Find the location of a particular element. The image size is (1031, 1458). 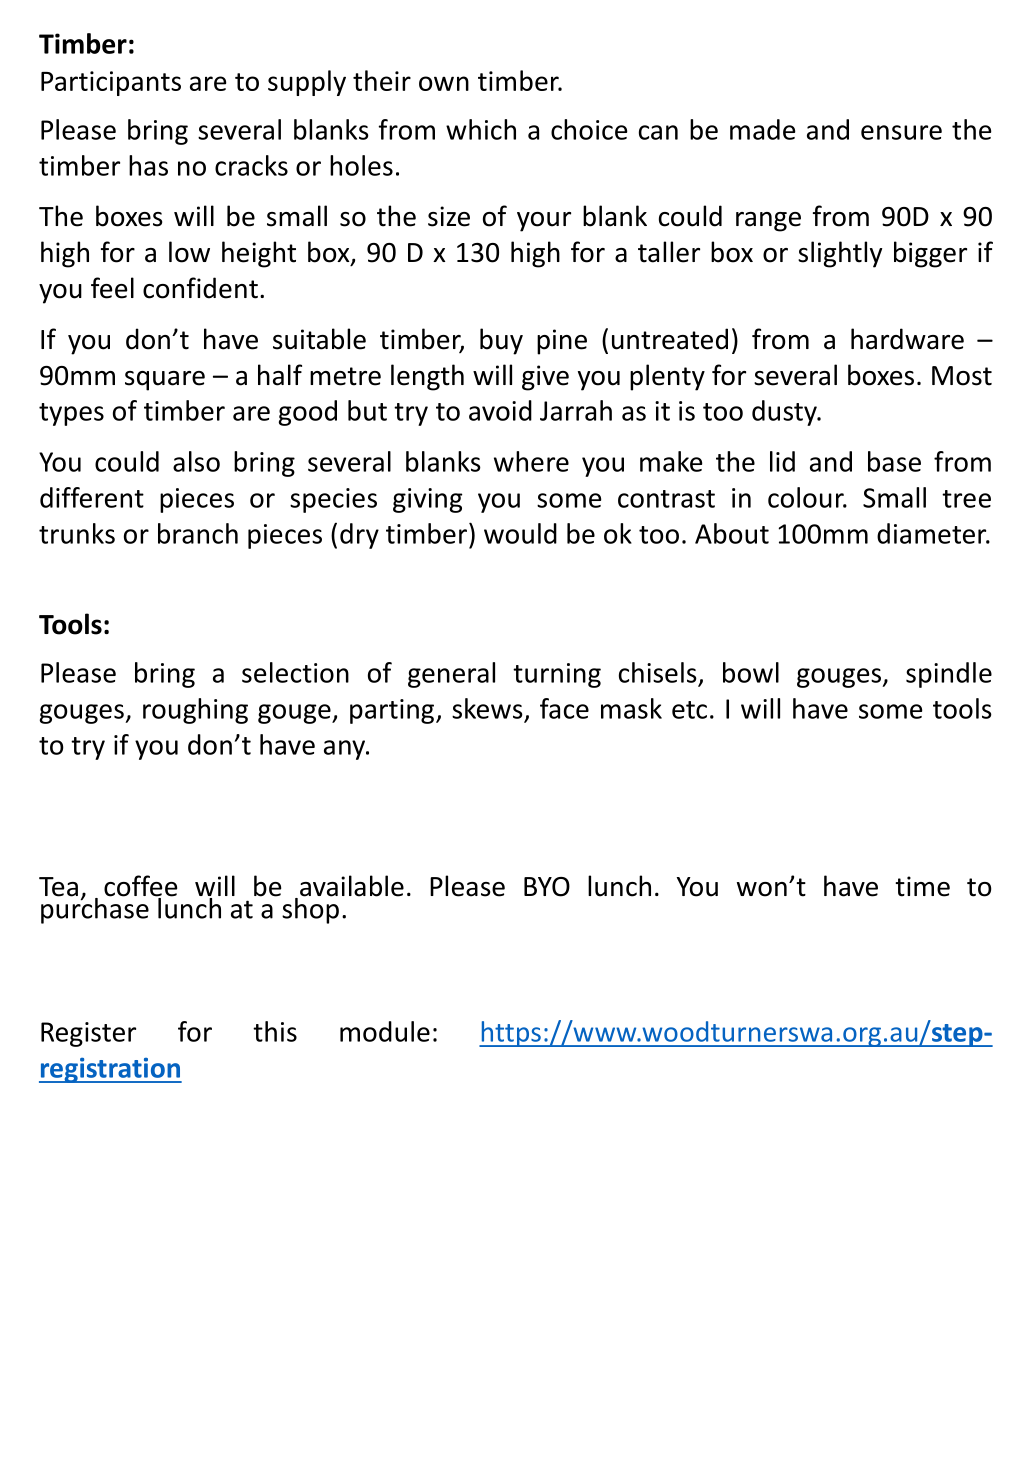

Participants is located at coordinates (111, 83).
